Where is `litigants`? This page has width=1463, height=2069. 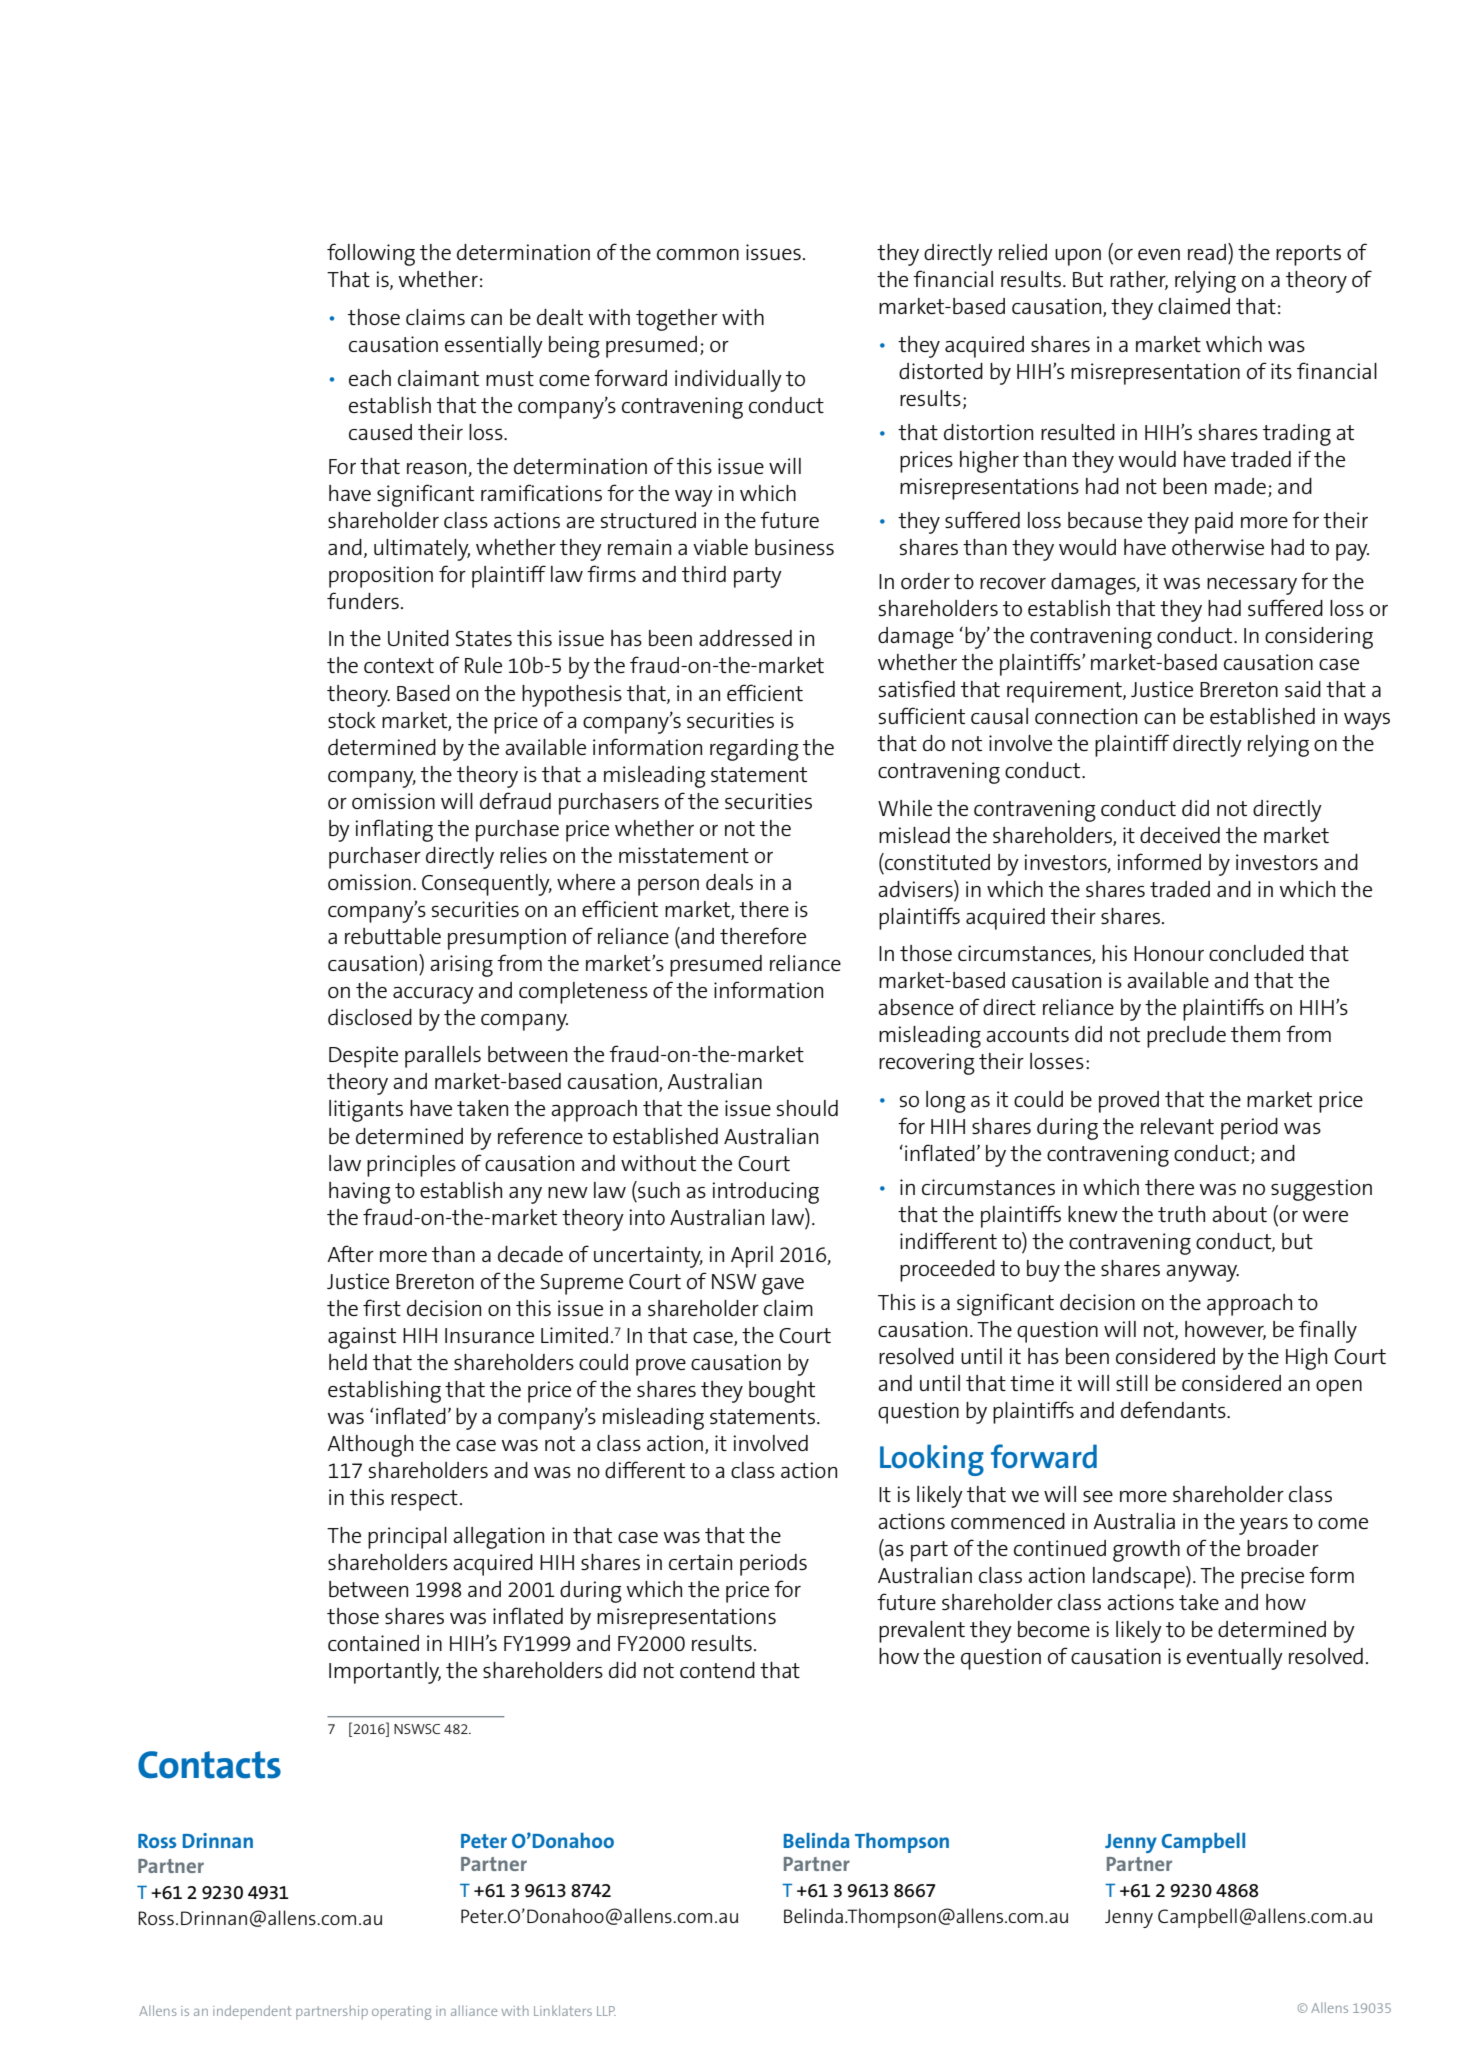 litigants is located at coordinates (366, 1111).
